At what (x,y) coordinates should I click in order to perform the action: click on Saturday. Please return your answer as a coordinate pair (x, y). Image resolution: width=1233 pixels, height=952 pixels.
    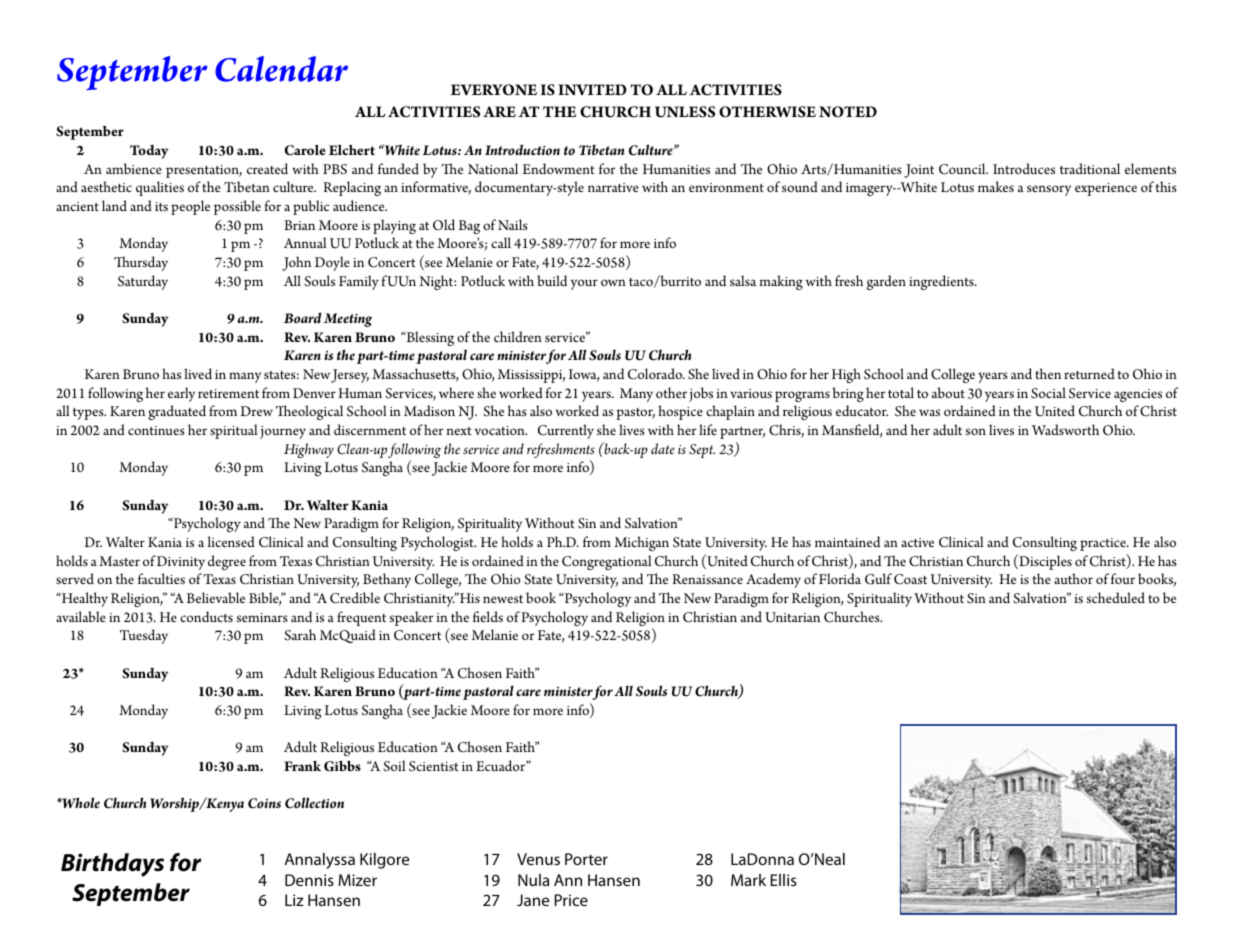
    Looking at the image, I should click on (143, 282).
